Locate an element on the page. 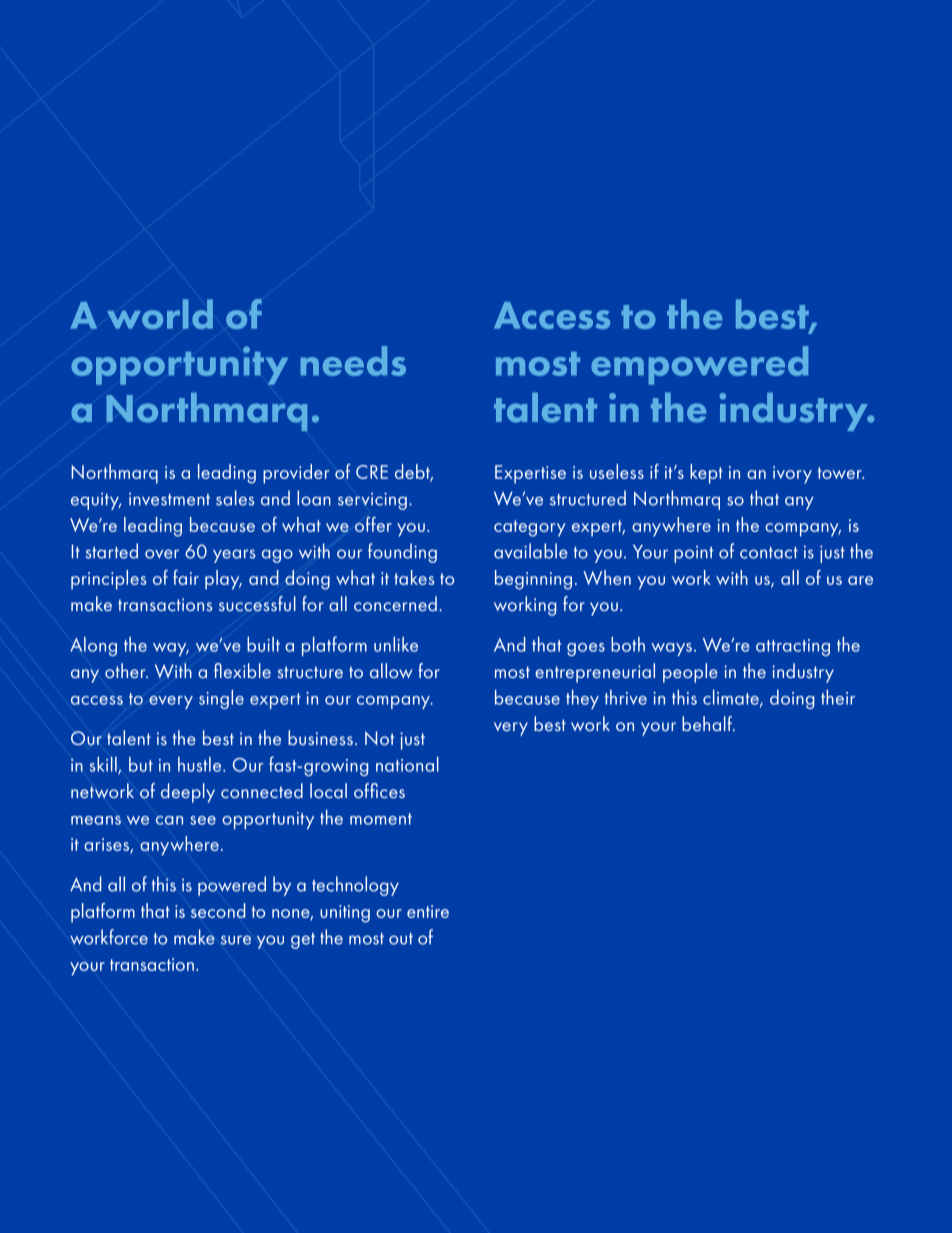 This image has width=952, height=1233. needs is located at coordinates (353, 361).
